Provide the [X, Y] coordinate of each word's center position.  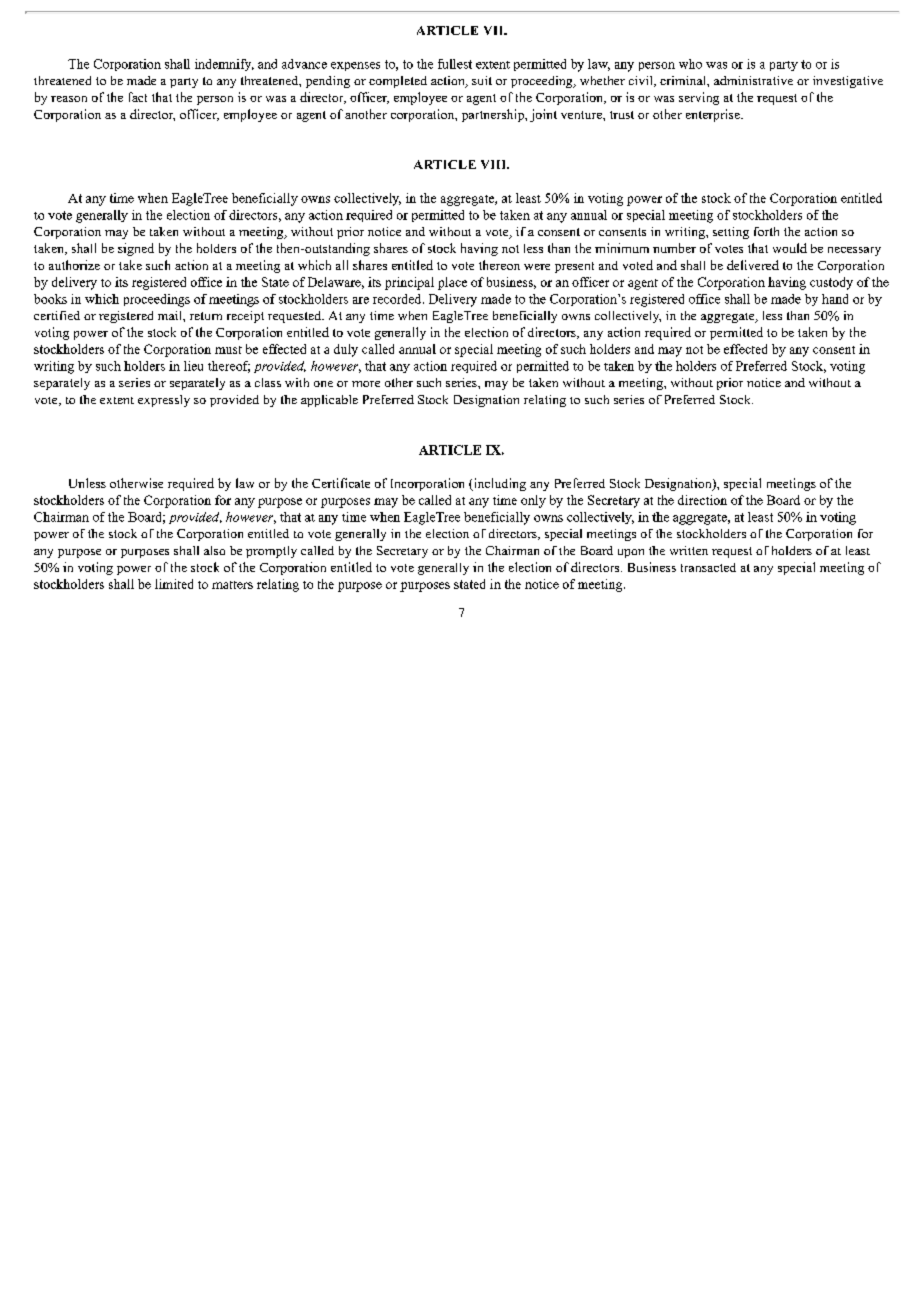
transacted [708, 567]
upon [631, 553]
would [790, 248]
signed [136, 249]
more [366, 384]
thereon [499, 265]
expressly [164, 401]
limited [174, 584]
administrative [753, 80]
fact [138, 97]
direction [702, 500]
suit [482, 80]
